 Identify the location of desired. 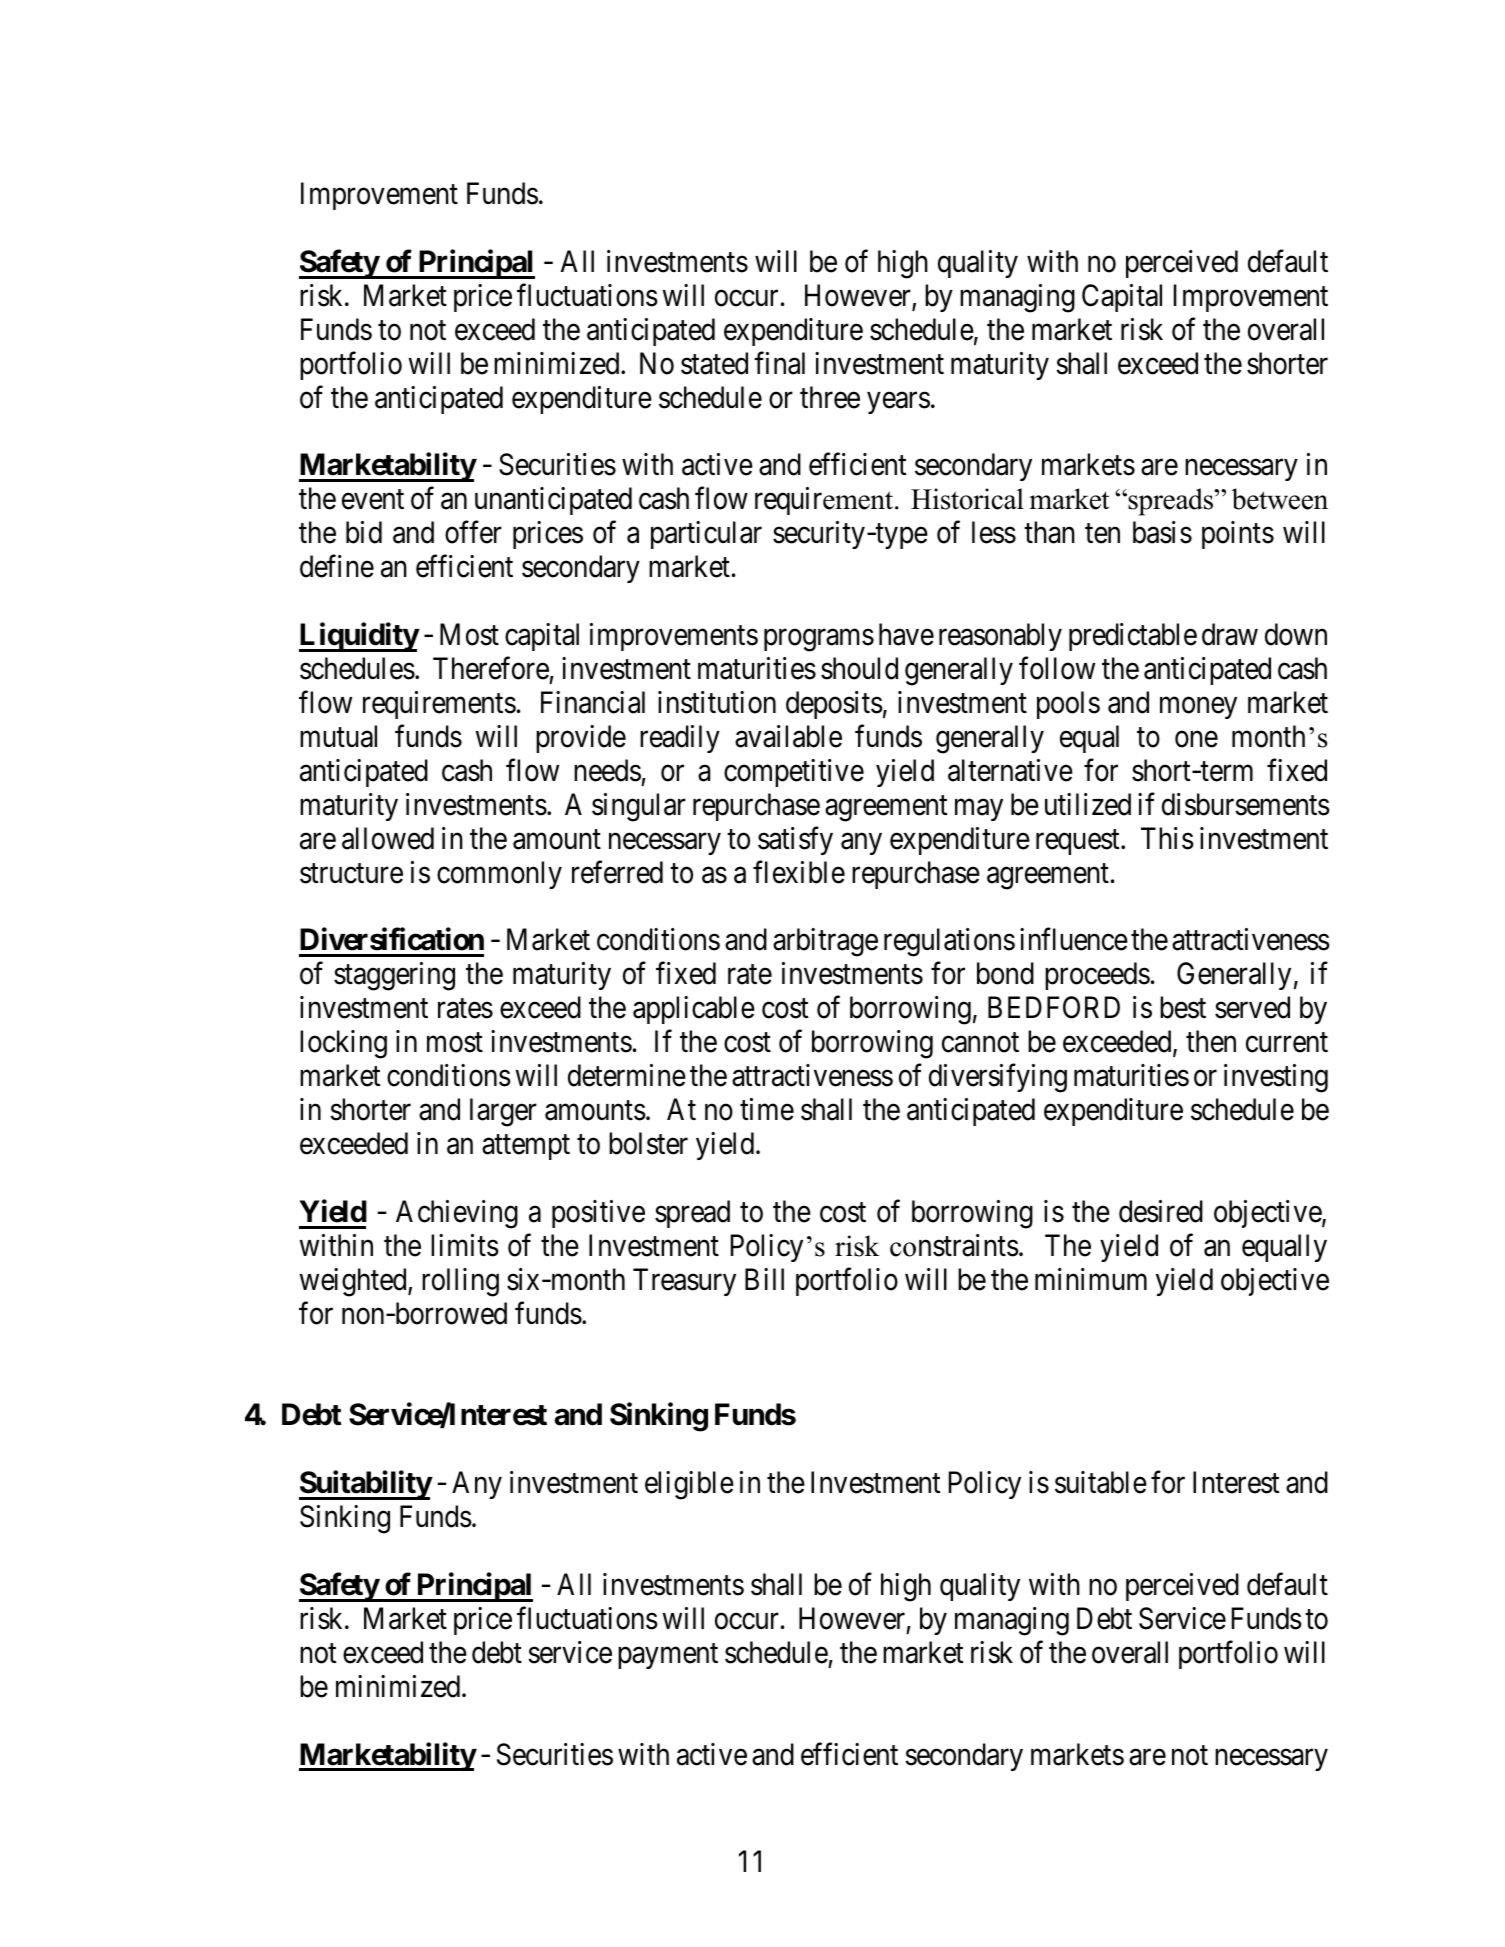
(1161, 1211).
